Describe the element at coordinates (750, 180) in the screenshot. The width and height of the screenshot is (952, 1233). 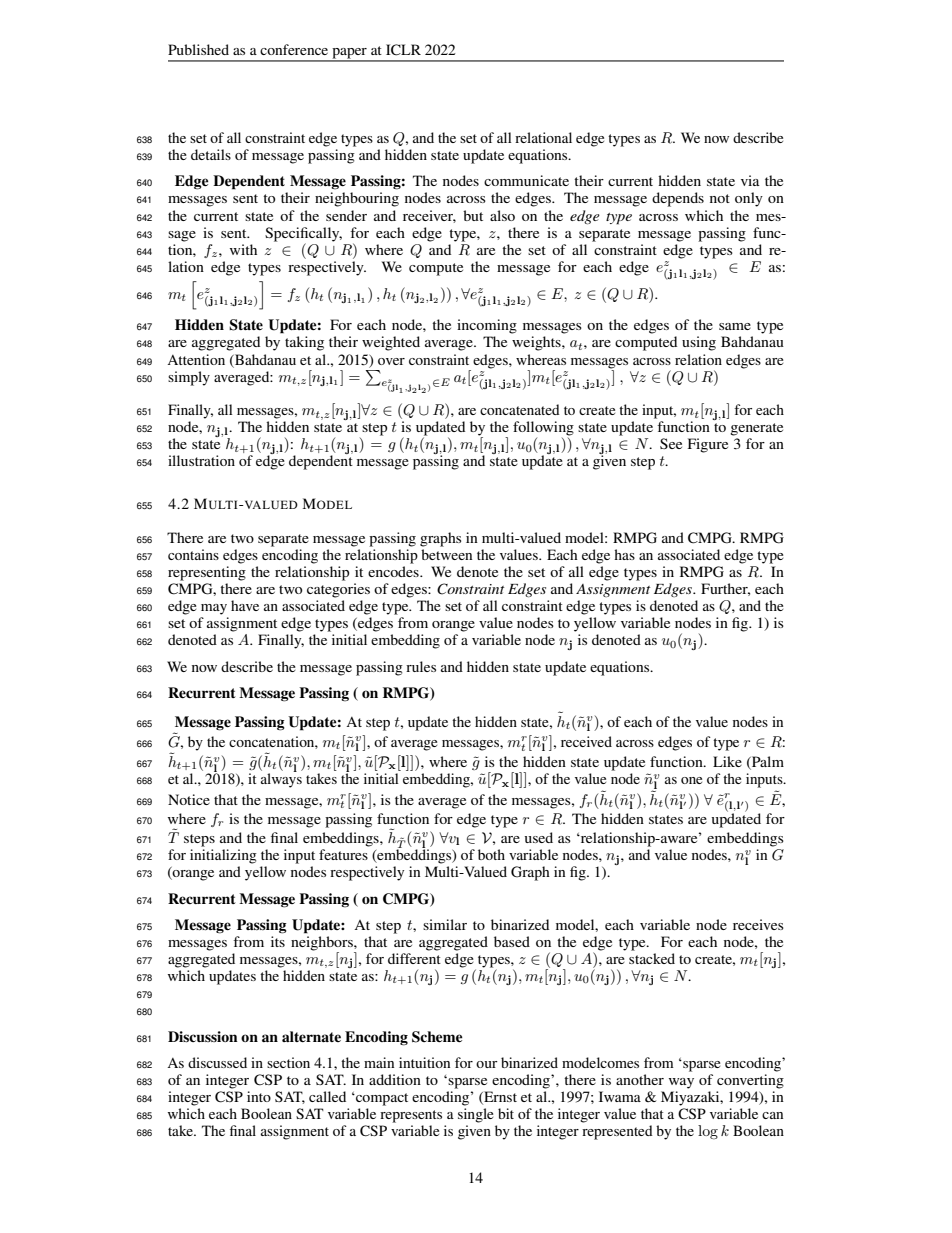
I see `via` at that location.
